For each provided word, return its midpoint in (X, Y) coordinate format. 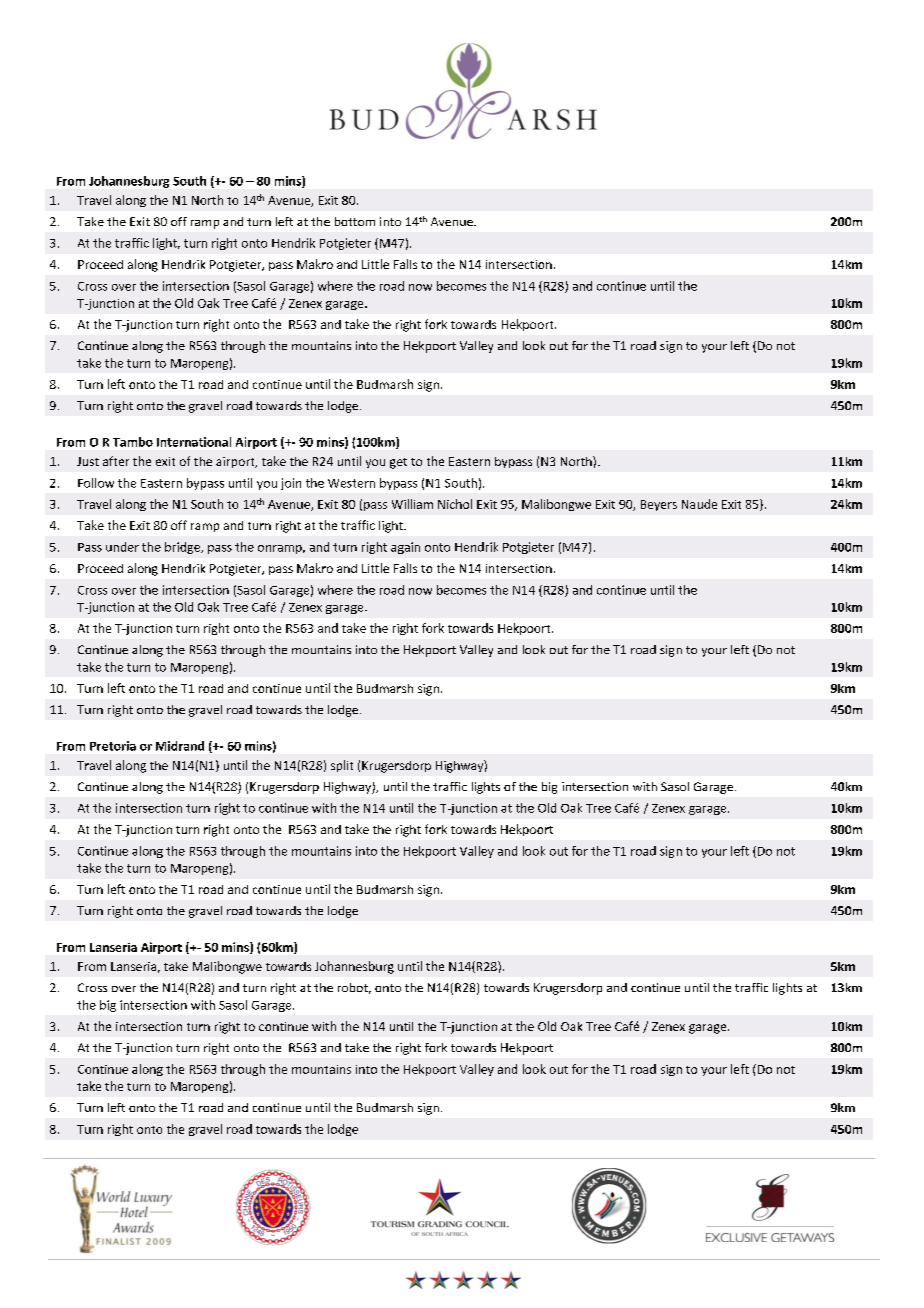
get (398, 463)
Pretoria (113, 746)
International (194, 442)
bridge (183, 548)
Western (351, 483)
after (116, 461)
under (122, 547)
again (405, 548)
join (291, 484)
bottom (355, 221)
